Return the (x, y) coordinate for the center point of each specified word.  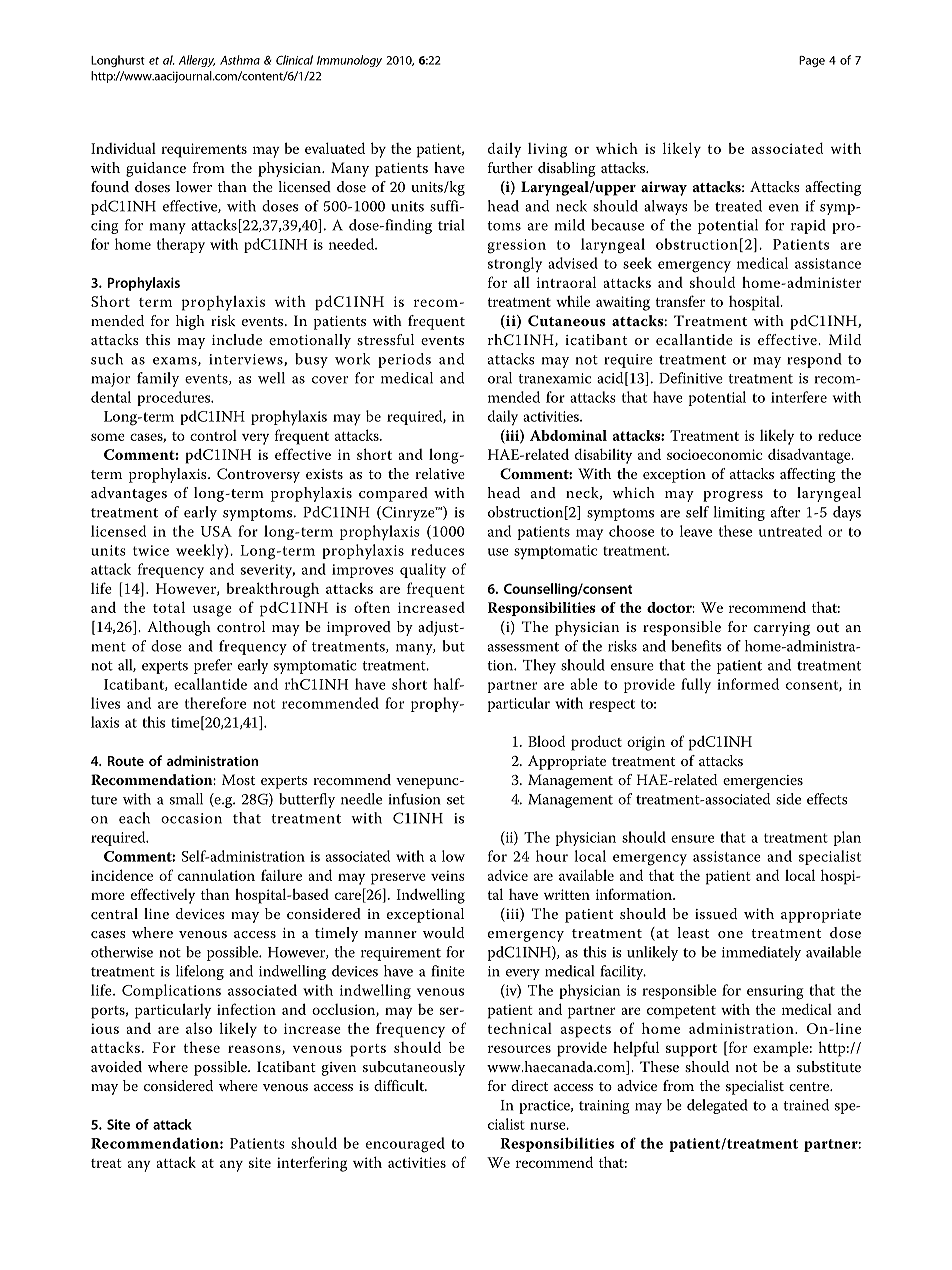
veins (448, 875)
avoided (116, 1066)
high (190, 322)
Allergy (197, 61)
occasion (191, 818)
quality (423, 570)
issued (716, 913)
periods (404, 360)
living (547, 150)
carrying (782, 629)
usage (212, 611)
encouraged (405, 1145)
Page (812, 61)
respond (814, 360)
